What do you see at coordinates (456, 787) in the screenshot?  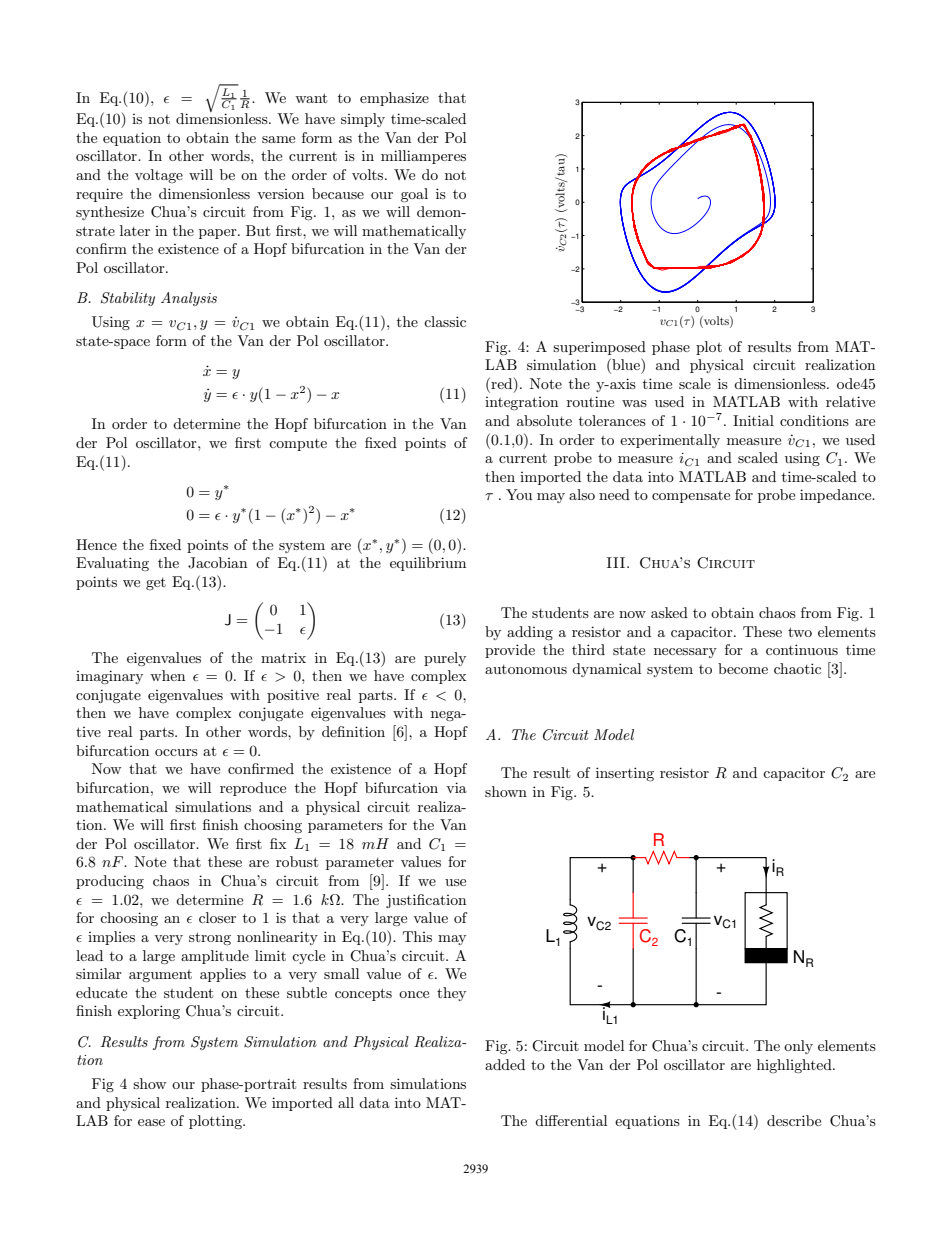 I see `via` at bounding box center [456, 787].
